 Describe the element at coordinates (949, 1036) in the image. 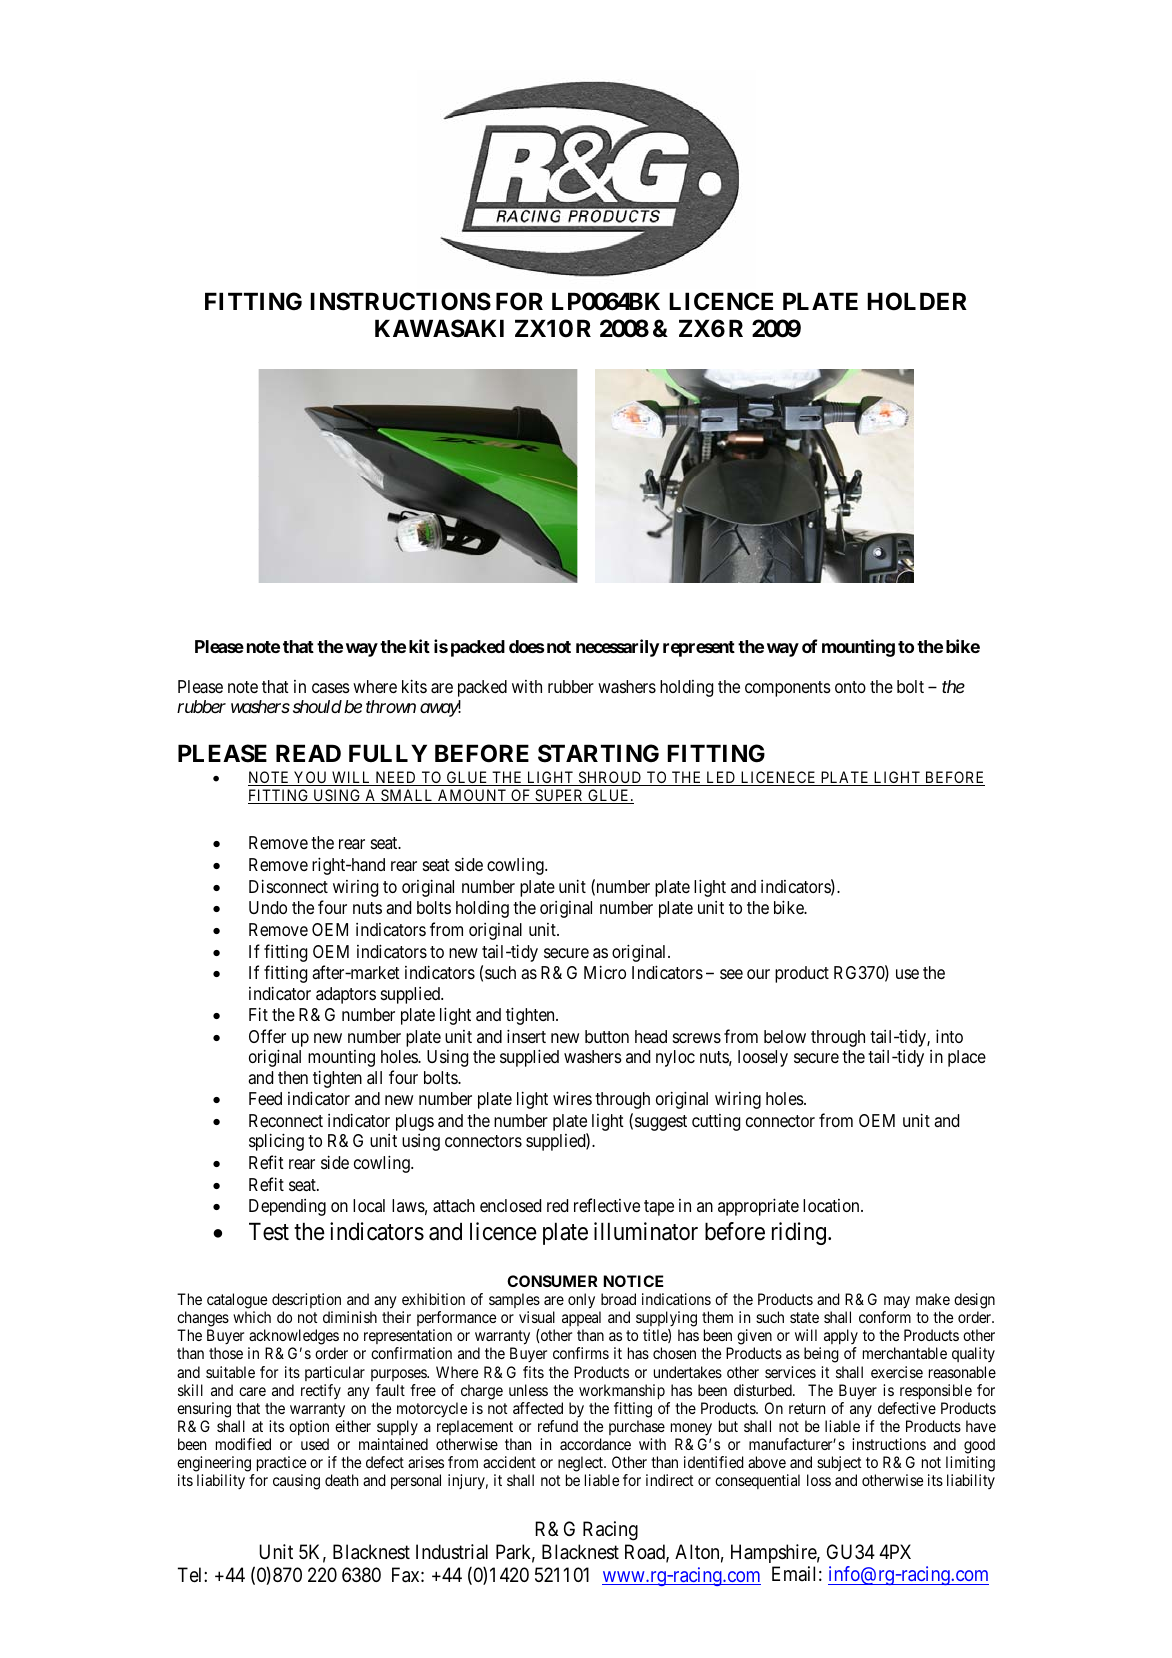

I see `into` at that location.
